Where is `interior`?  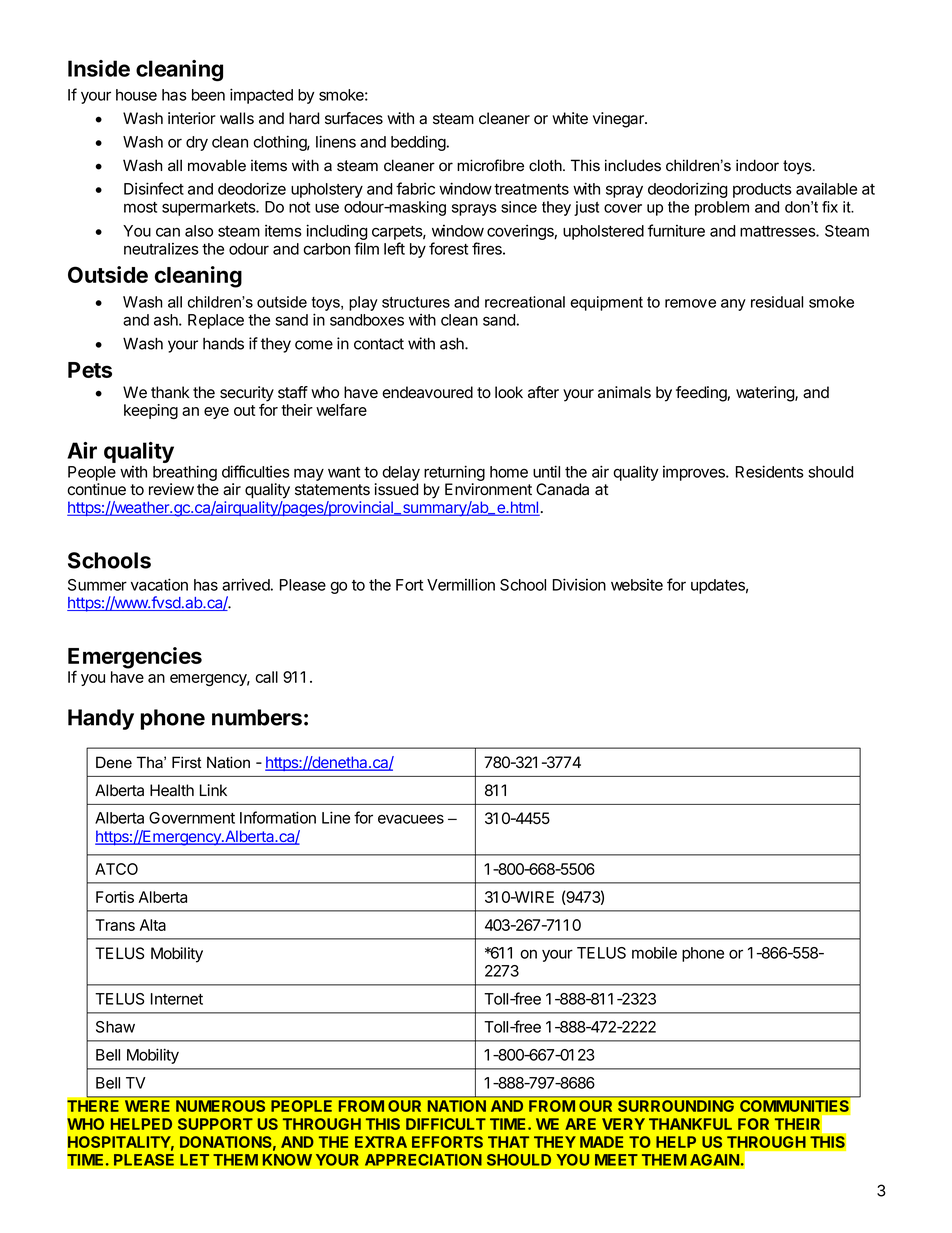 interior is located at coordinates (192, 118).
